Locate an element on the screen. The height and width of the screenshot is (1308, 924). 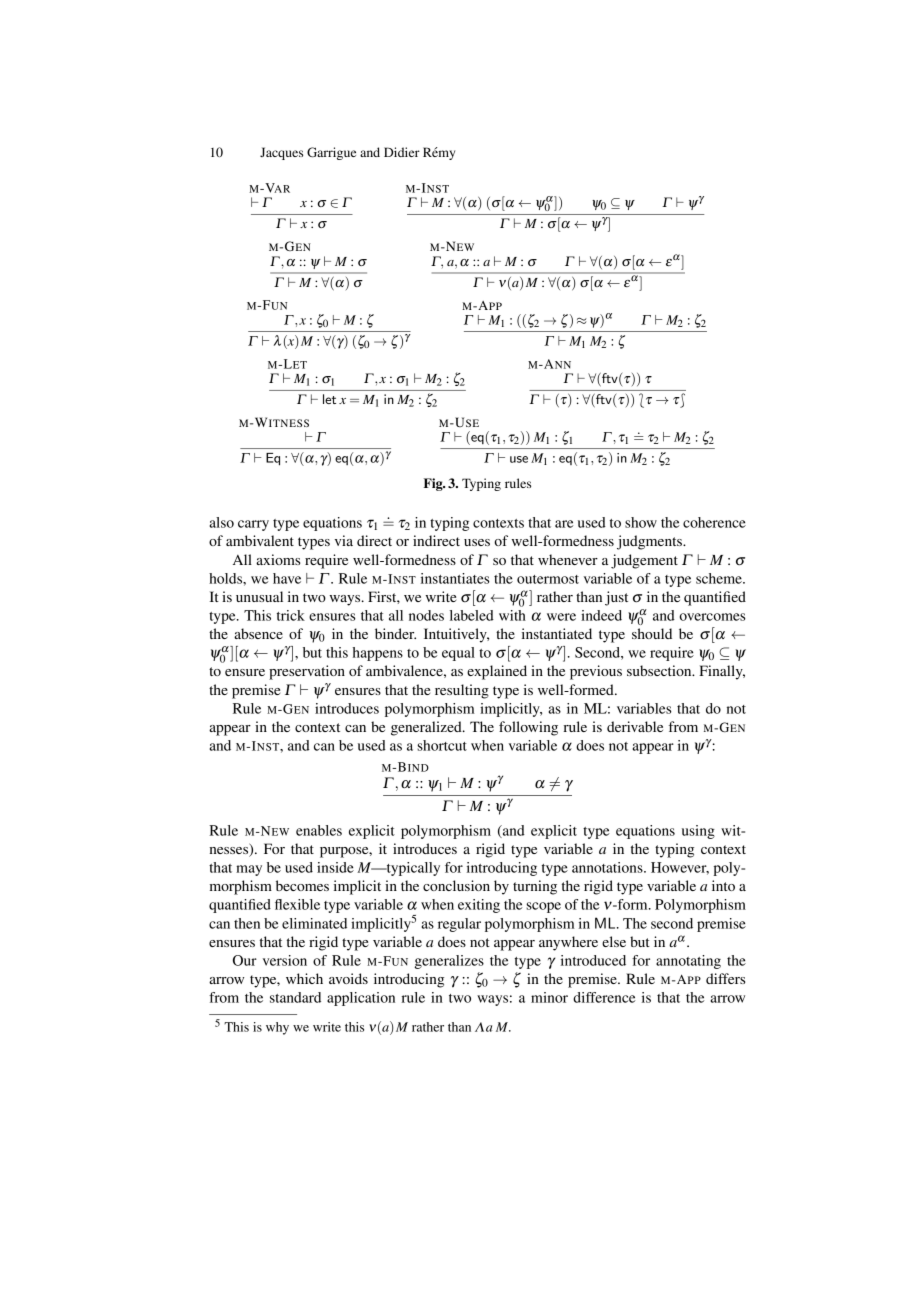
Jacques is located at coordinates (281, 153).
